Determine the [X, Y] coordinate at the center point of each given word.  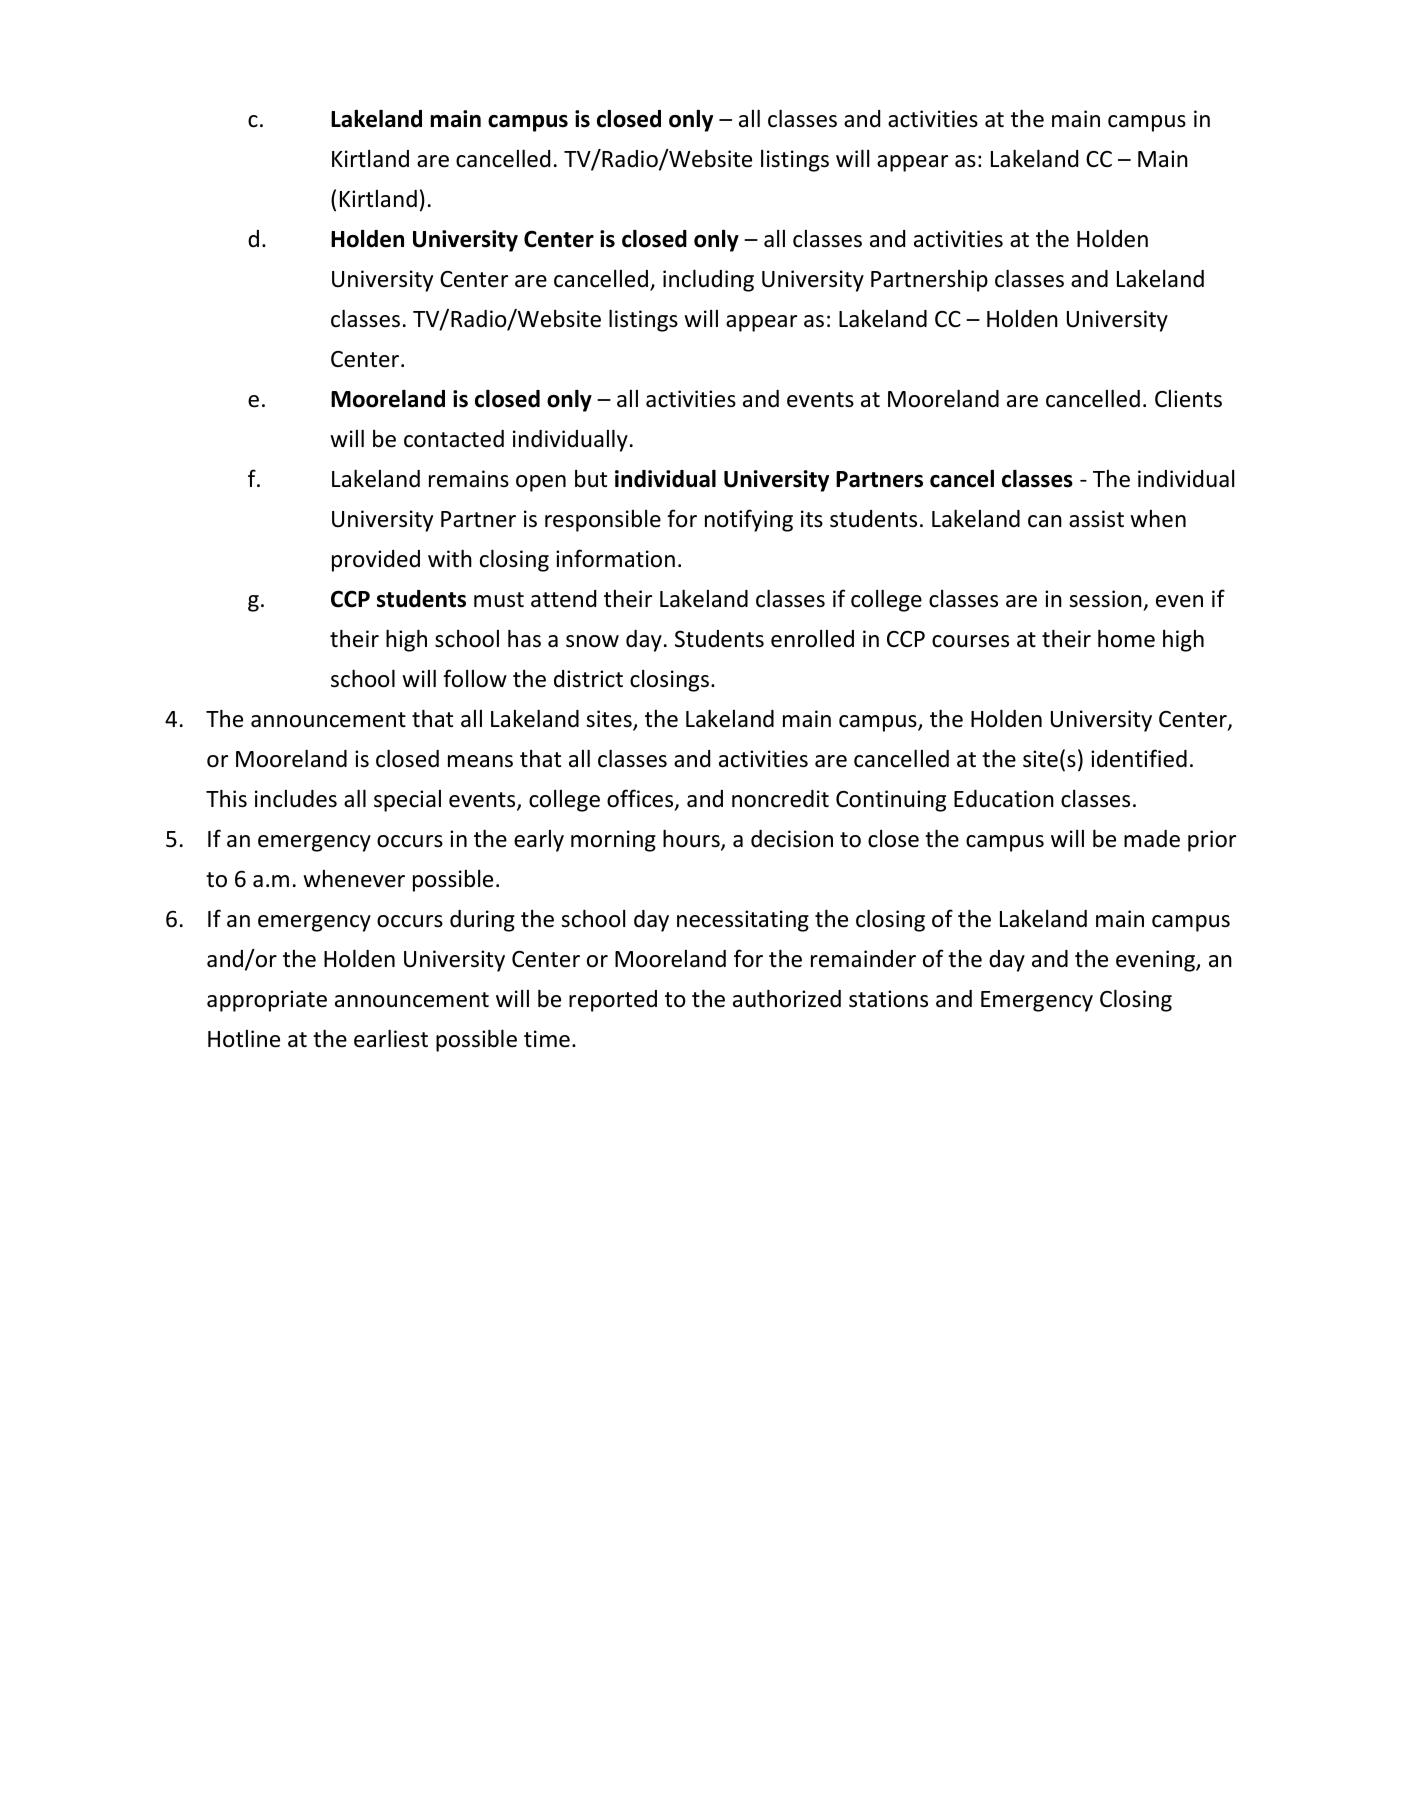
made [1152, 839]
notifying [749, 520]
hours [692, 839]
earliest [391, 1038]
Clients [1188, 399]
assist [1096, 519]
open [541, 483]
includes [296, 799]
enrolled [812, 639]
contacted [454, 439]
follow [475, 678]
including [708, 280]
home [1126, 638]
